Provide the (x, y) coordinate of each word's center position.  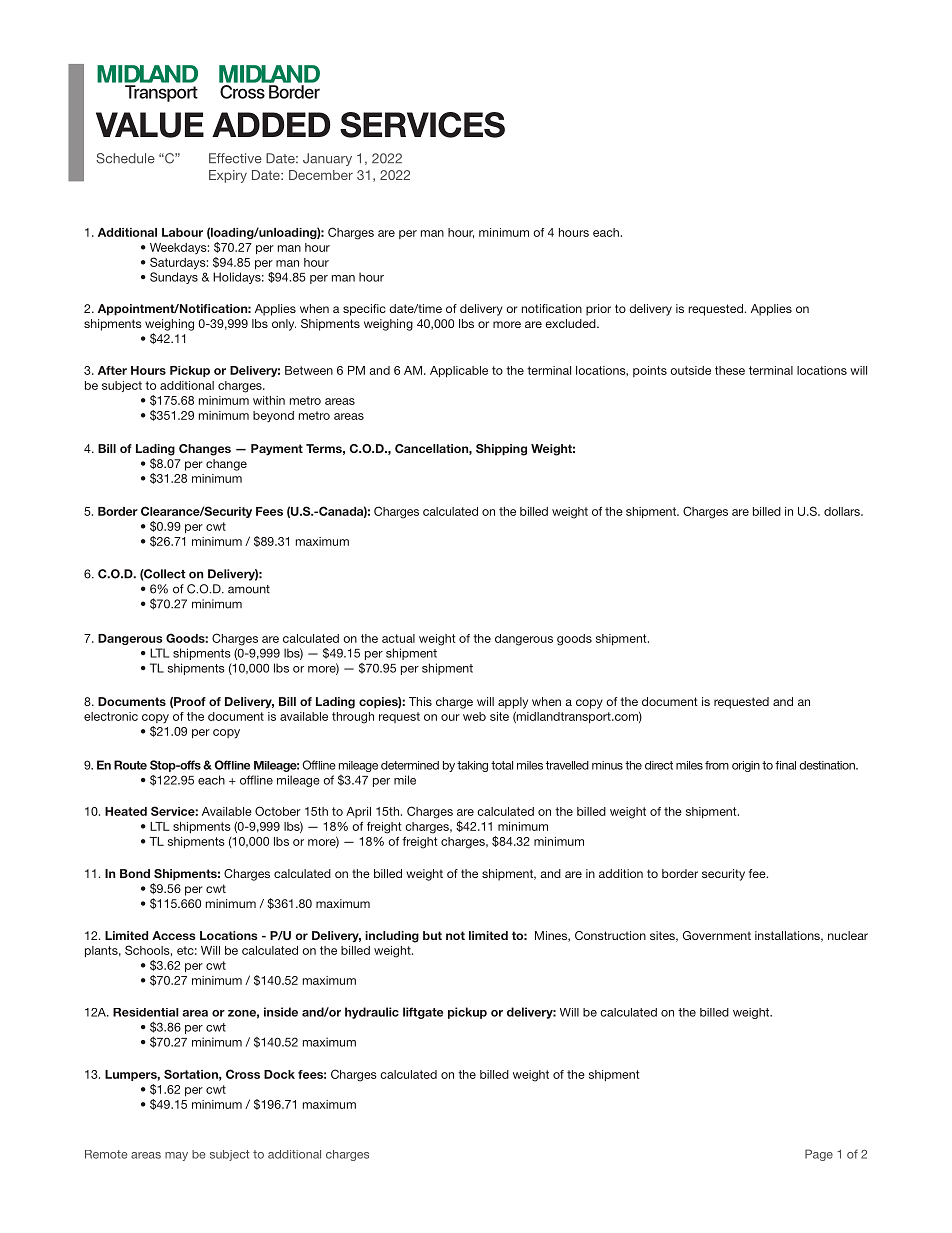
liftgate (423, 1013)
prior (598, 310)
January (327, 159)
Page (819, 1155)
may (176, 1156)
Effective (235, 158)
